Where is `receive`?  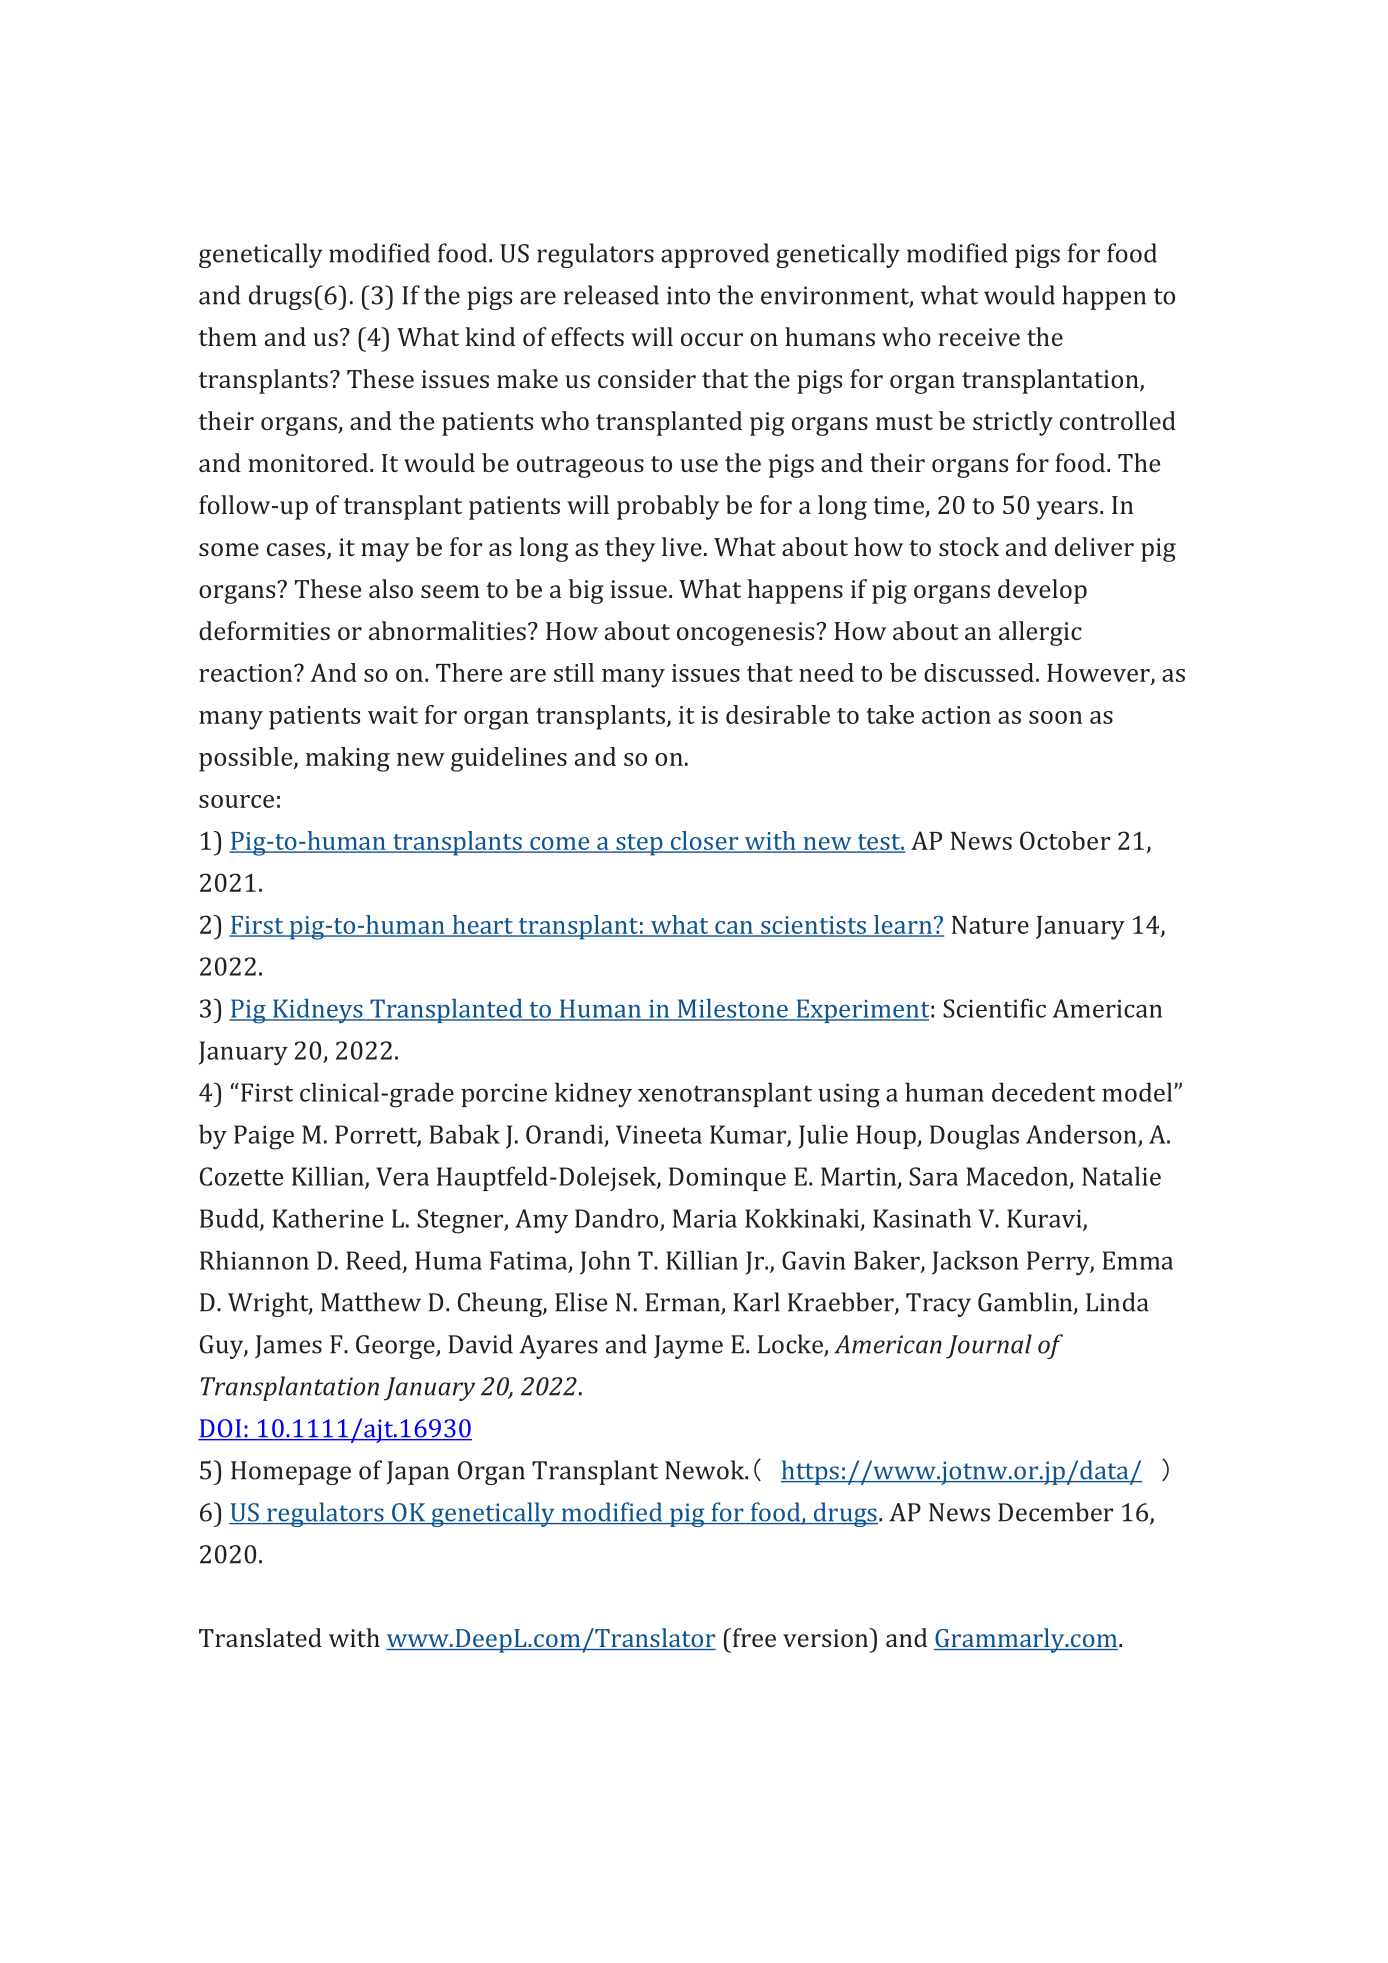 receive is located at coordinates (979, 337).
